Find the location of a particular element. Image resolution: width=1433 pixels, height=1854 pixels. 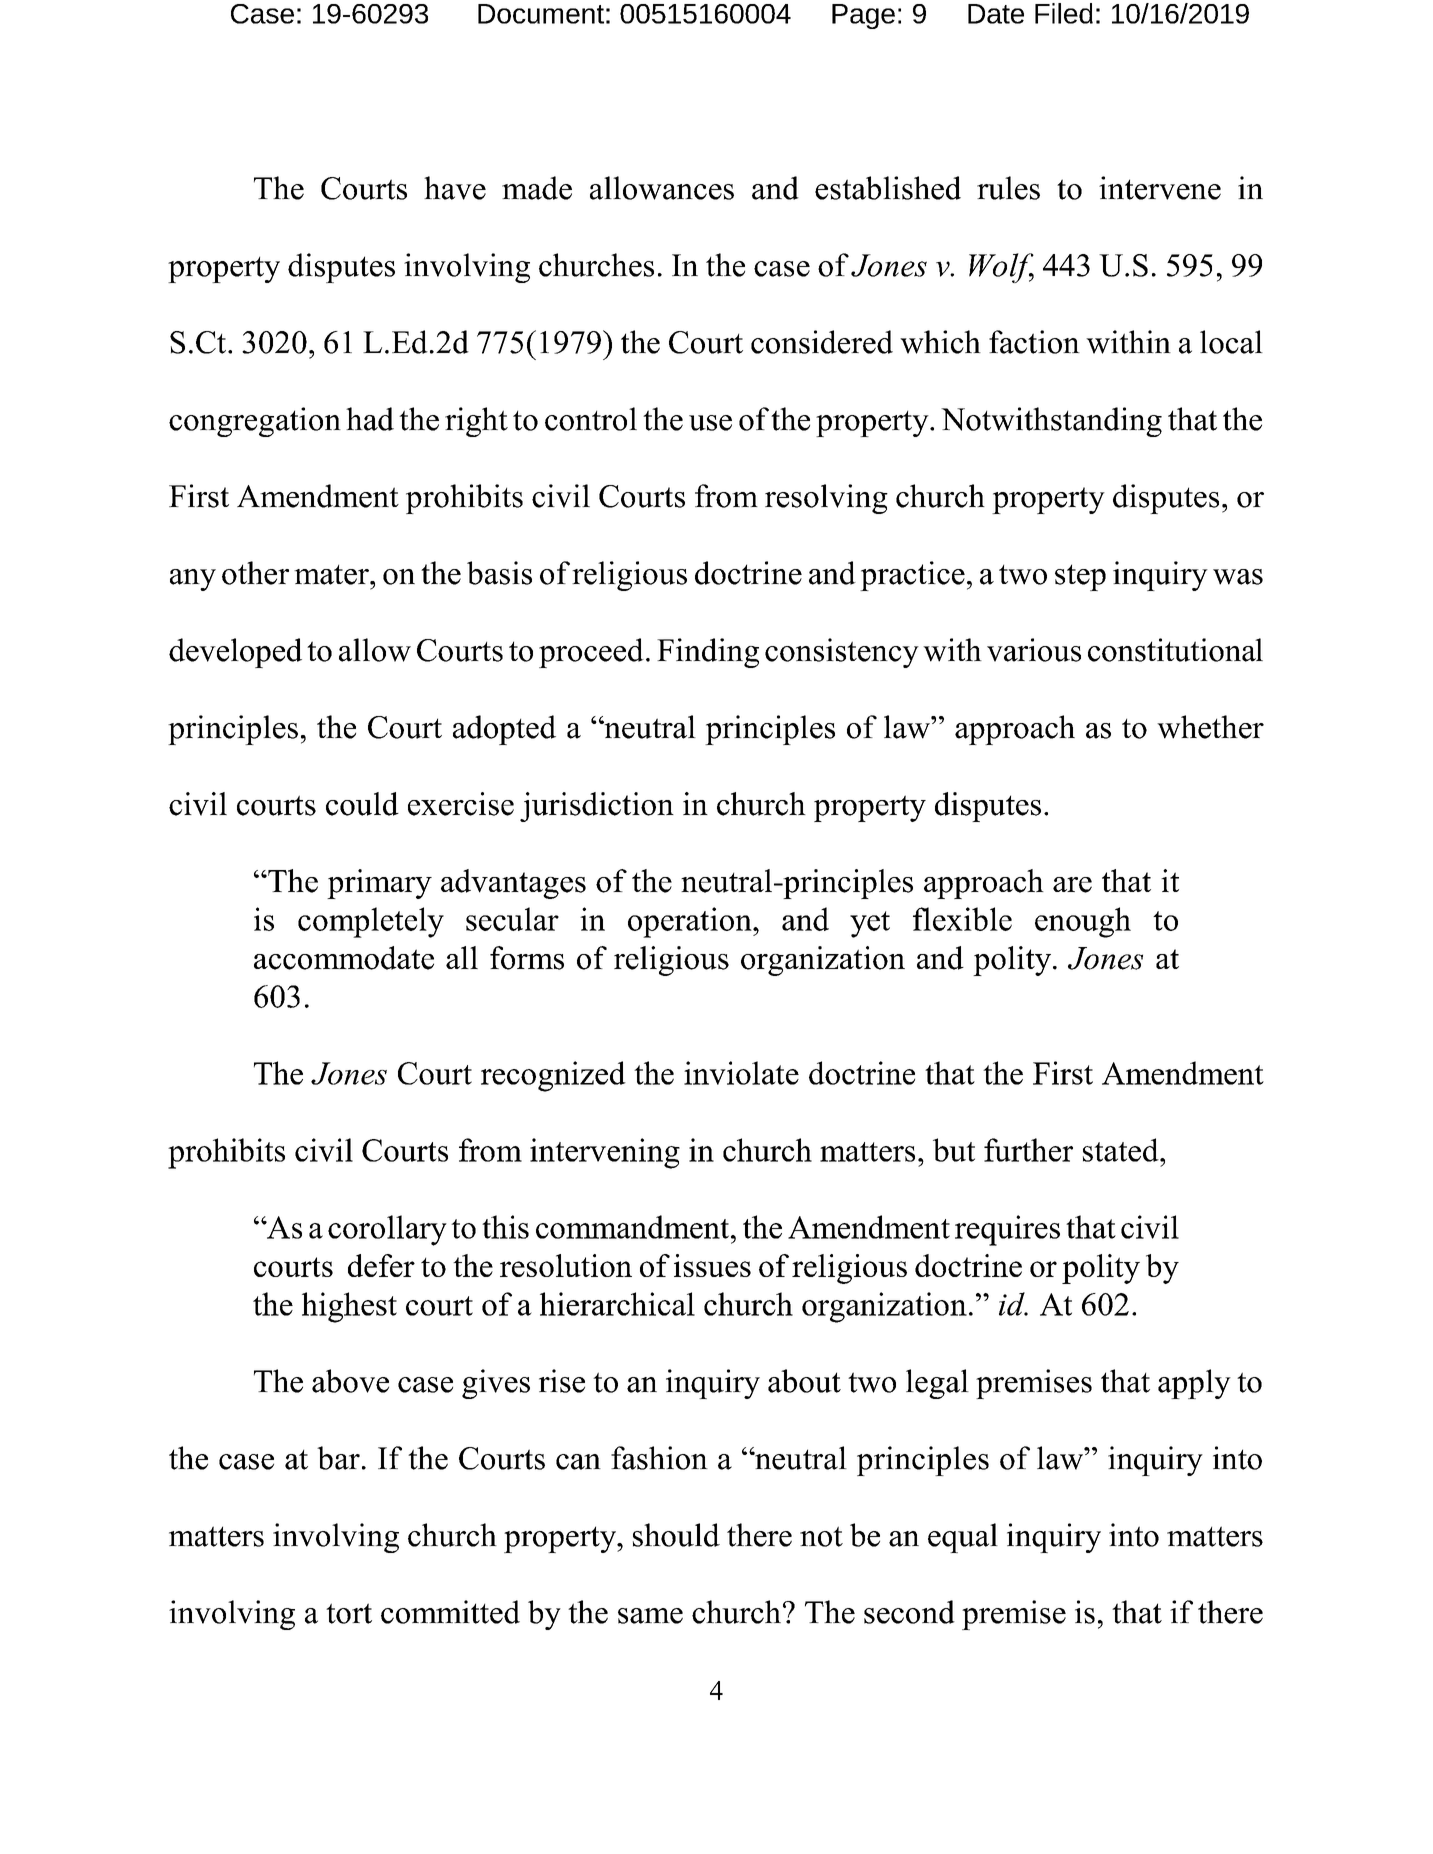

Page is located at coordinates (863, 16).
